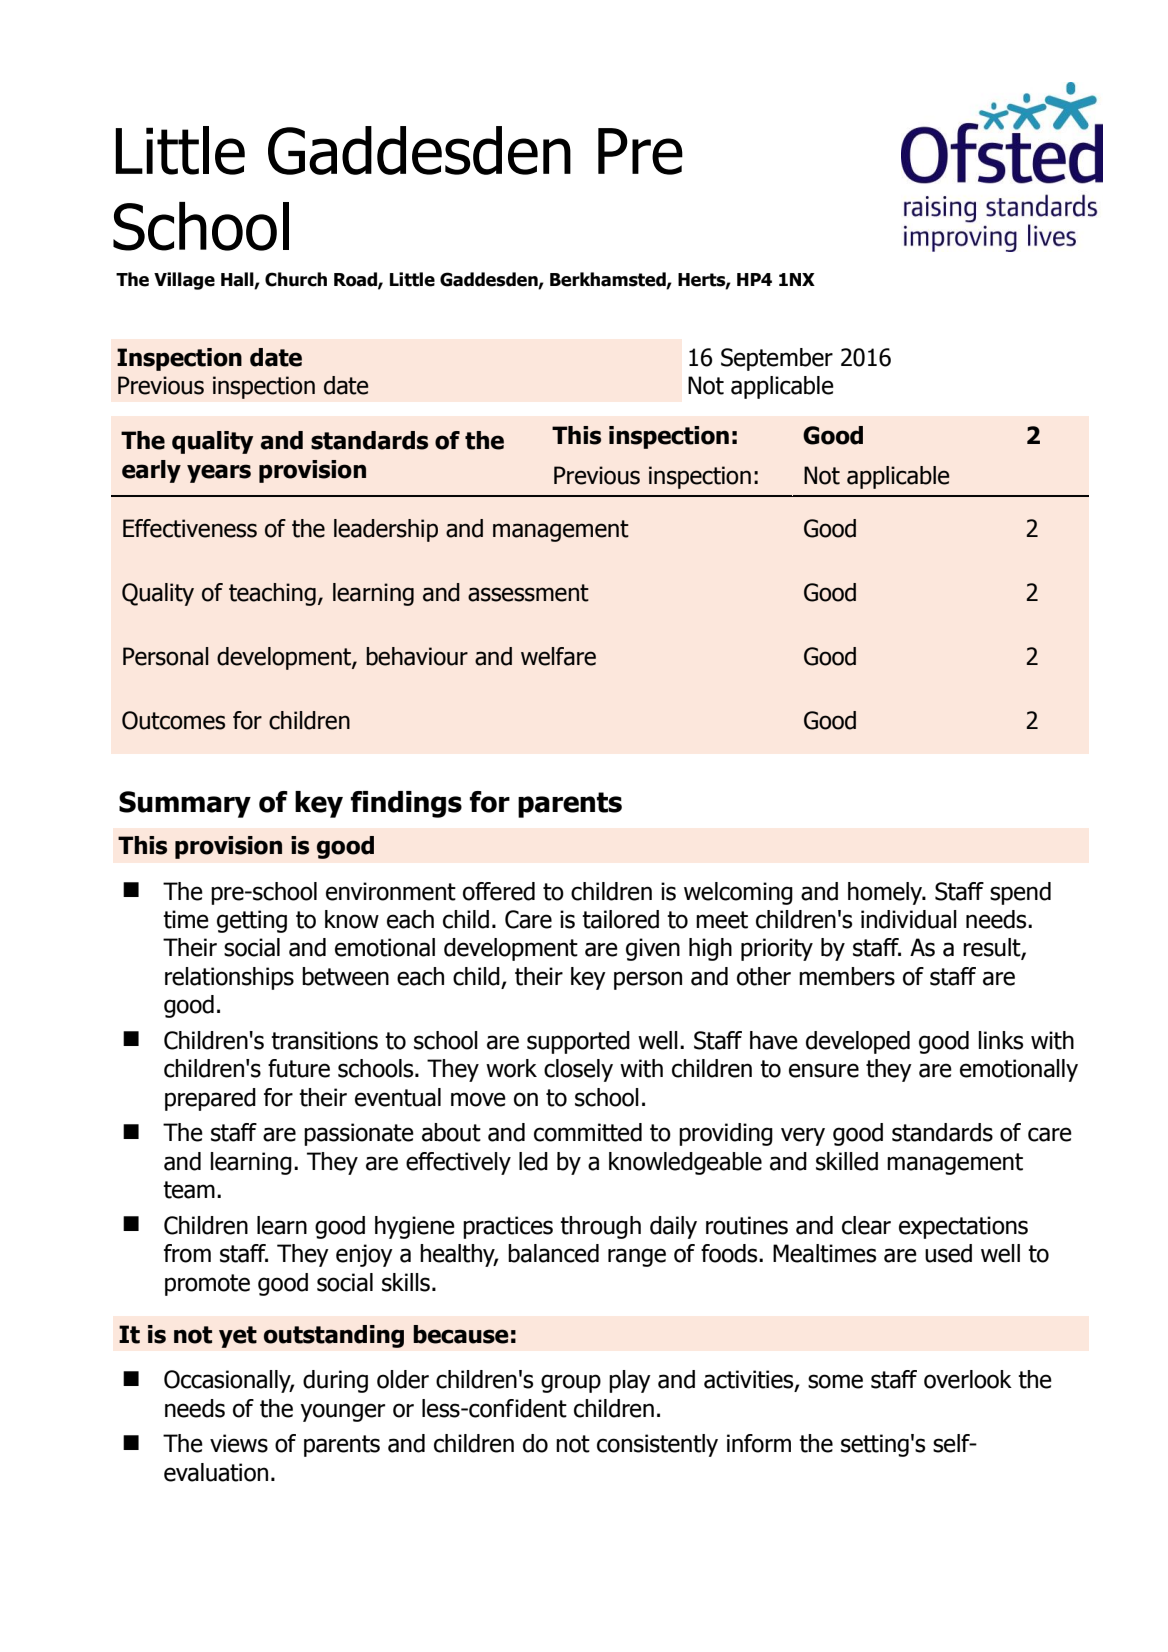  What do you see at coordinates (173, 720) in the page?
I see `Outcomes` at bounding box center [173, 720].
